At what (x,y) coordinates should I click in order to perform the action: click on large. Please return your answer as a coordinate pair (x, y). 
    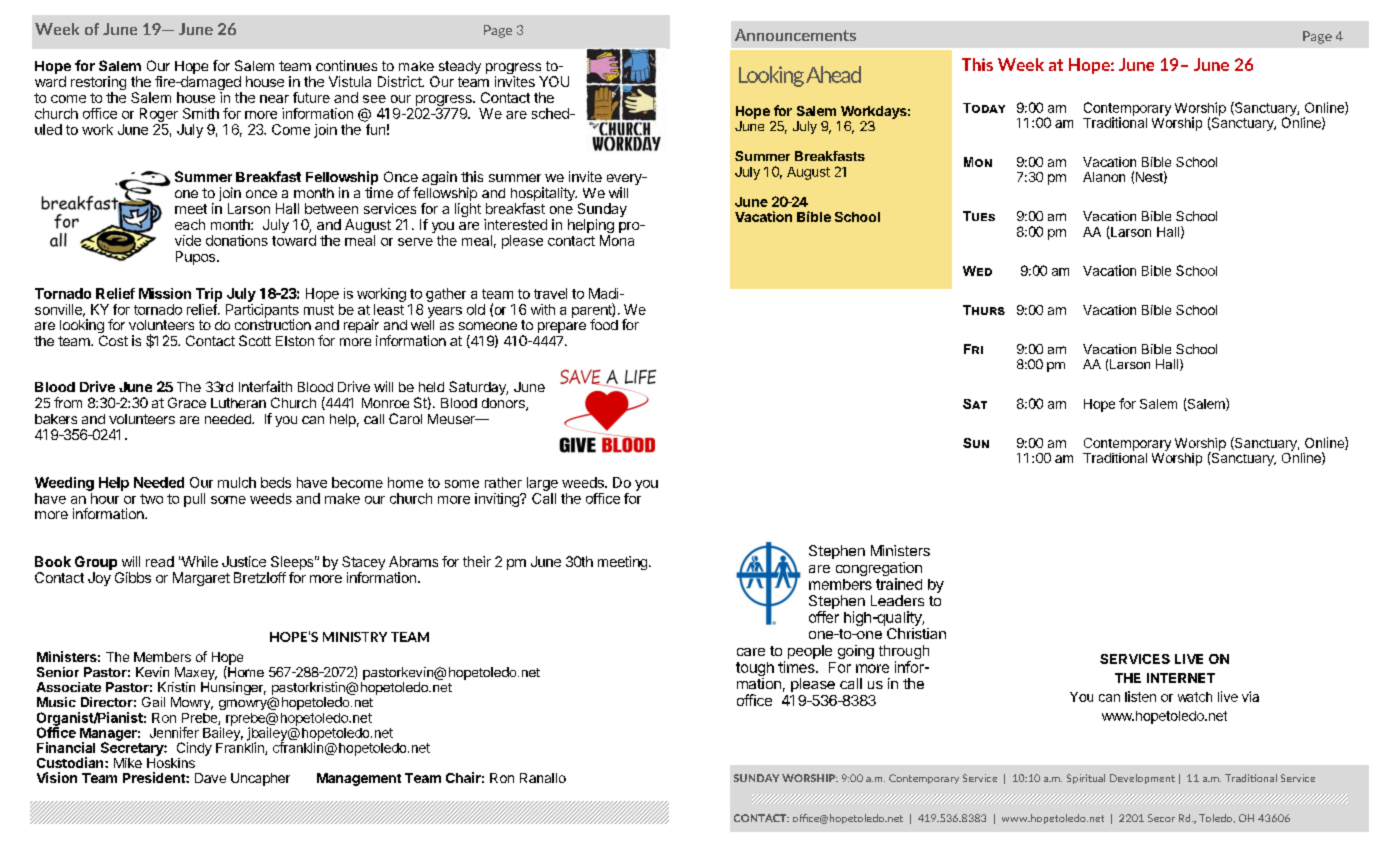
    Looking at the image, I should click on (542, 484).
